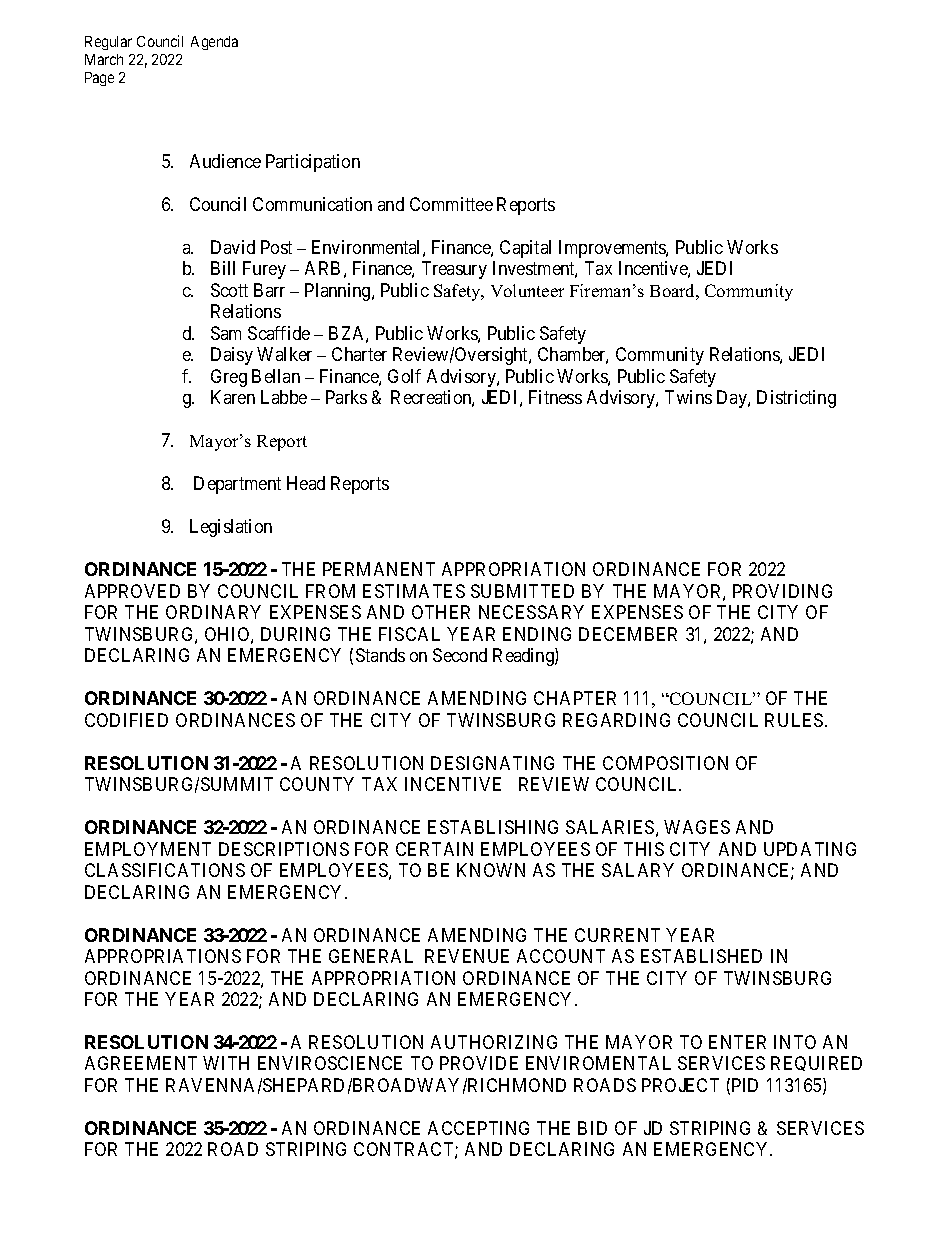 Image resolution: width=952 pixels, height=1233 pixels. Describe the element at coordinates (226, 1063) in the screenshot. I see `WITH` at that location.
